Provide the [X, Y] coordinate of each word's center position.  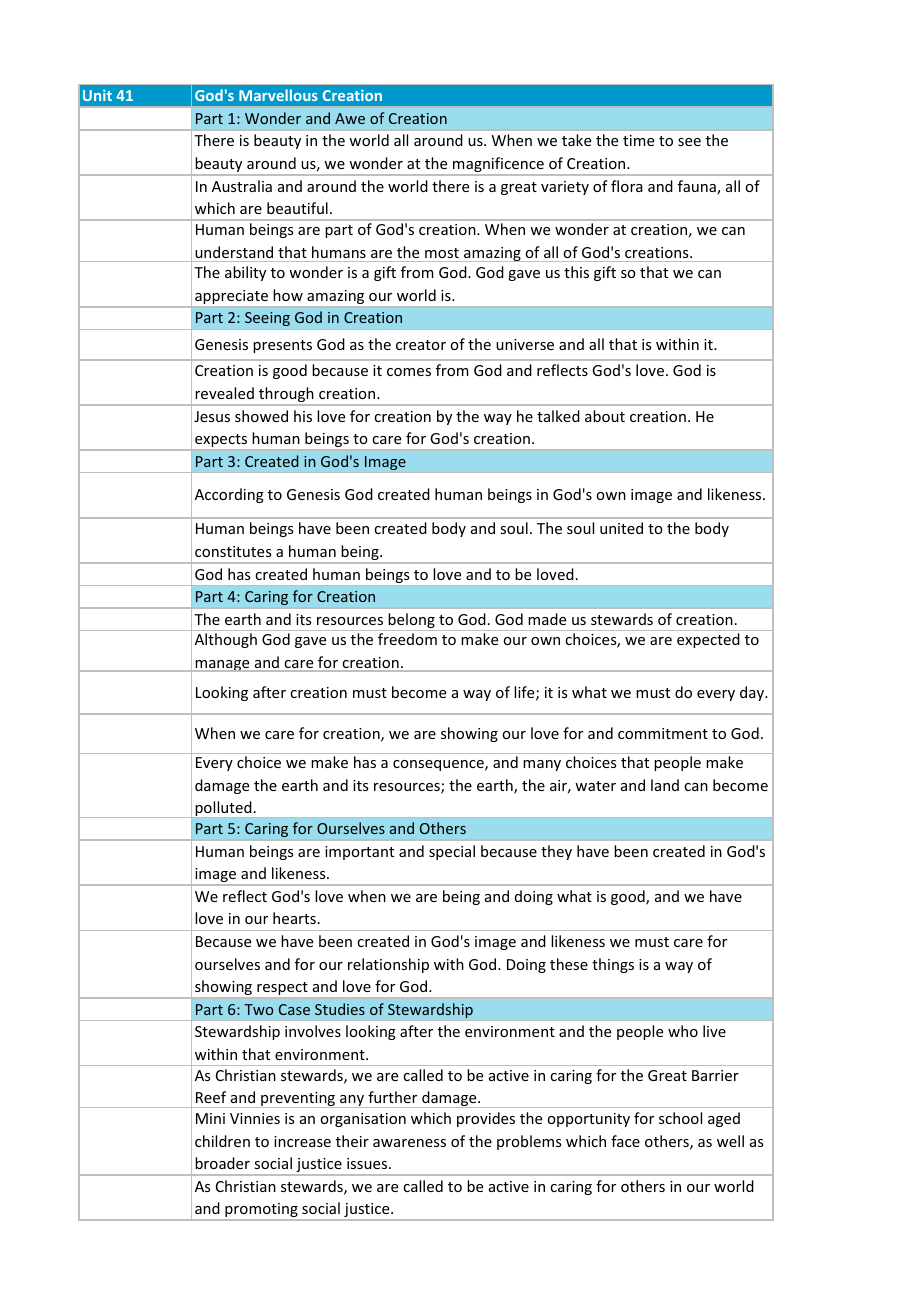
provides [486, 1119]
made [547, 619]
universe [525, 344]
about [605, 416]
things [613, 965]
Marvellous [278, 95]
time [638, 140]
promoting [261, 1211]
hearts [294, 918]
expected [708, 640]
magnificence [498, 166]
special [452, 852]
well [730, 1141]
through [286, 396]
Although [226, 640]
